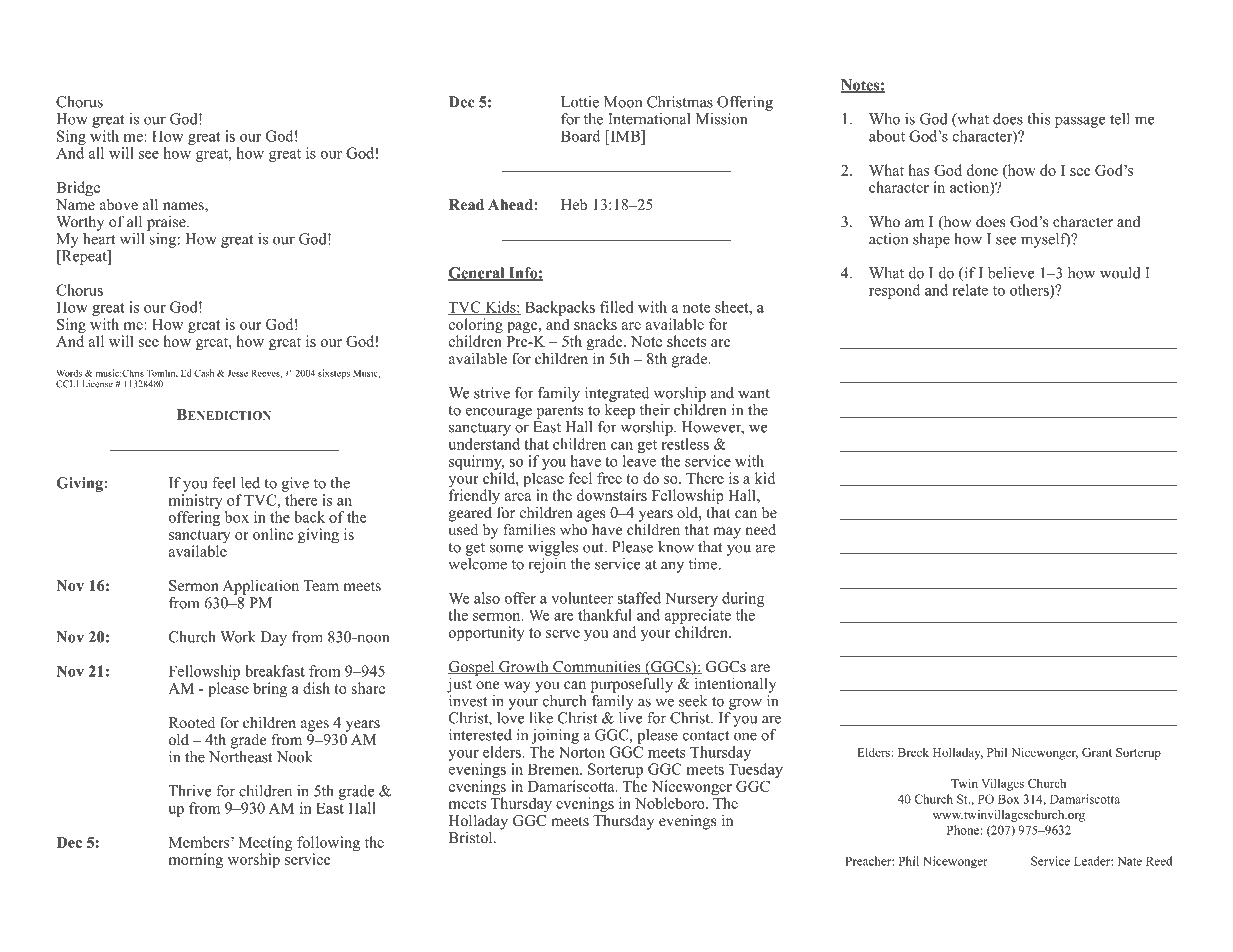  Describe the element at coordinates (1129, 861) in the page. I see `Nate` at that location.
